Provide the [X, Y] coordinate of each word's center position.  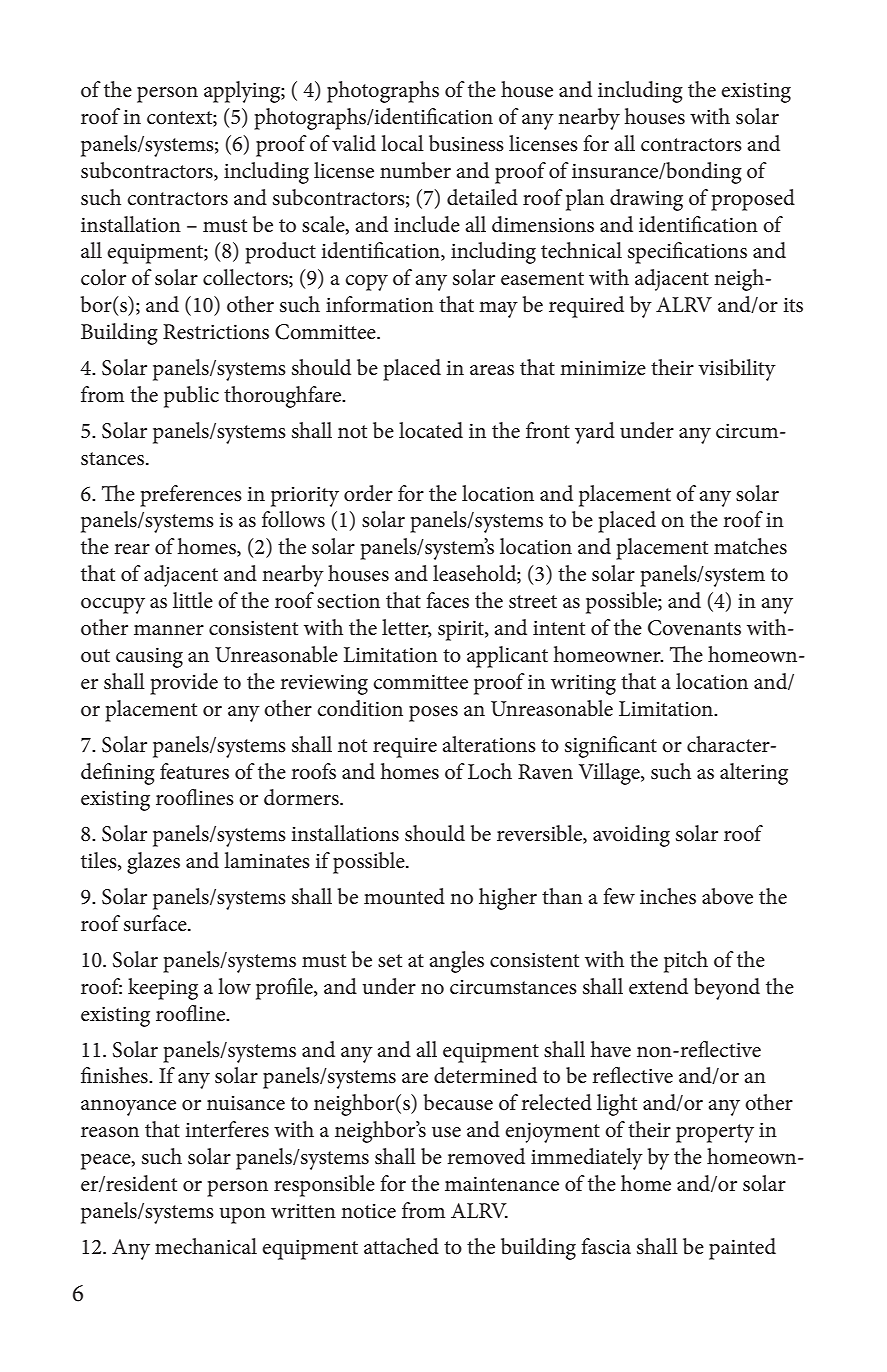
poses [433, 714]
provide [184, 684]
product [280, 253]
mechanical [206, 1246]
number [415, 170]
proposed [753, 200]
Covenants [694, 628]
